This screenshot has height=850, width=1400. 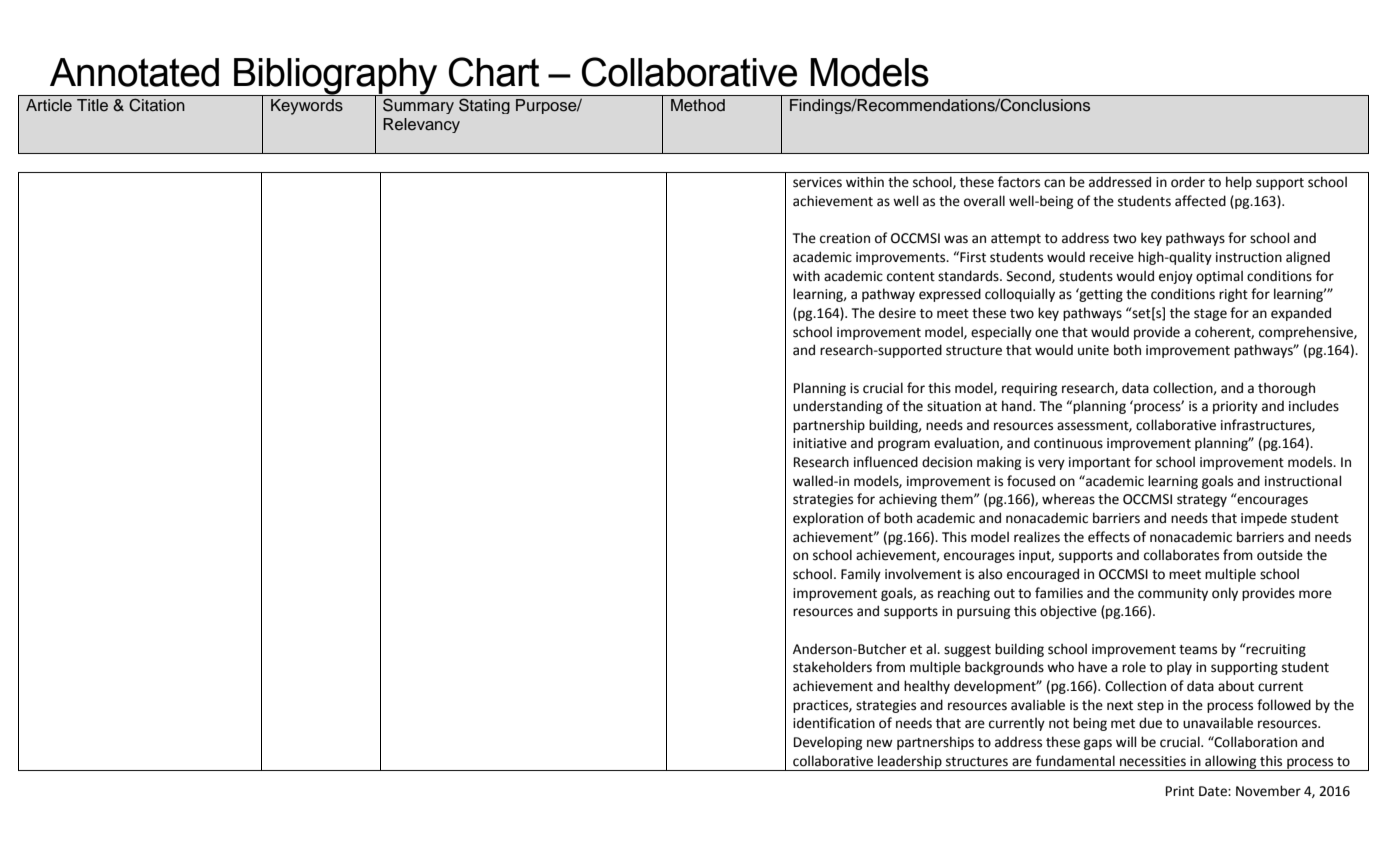 I want to click on Developing, so click(x=828, y=743).
